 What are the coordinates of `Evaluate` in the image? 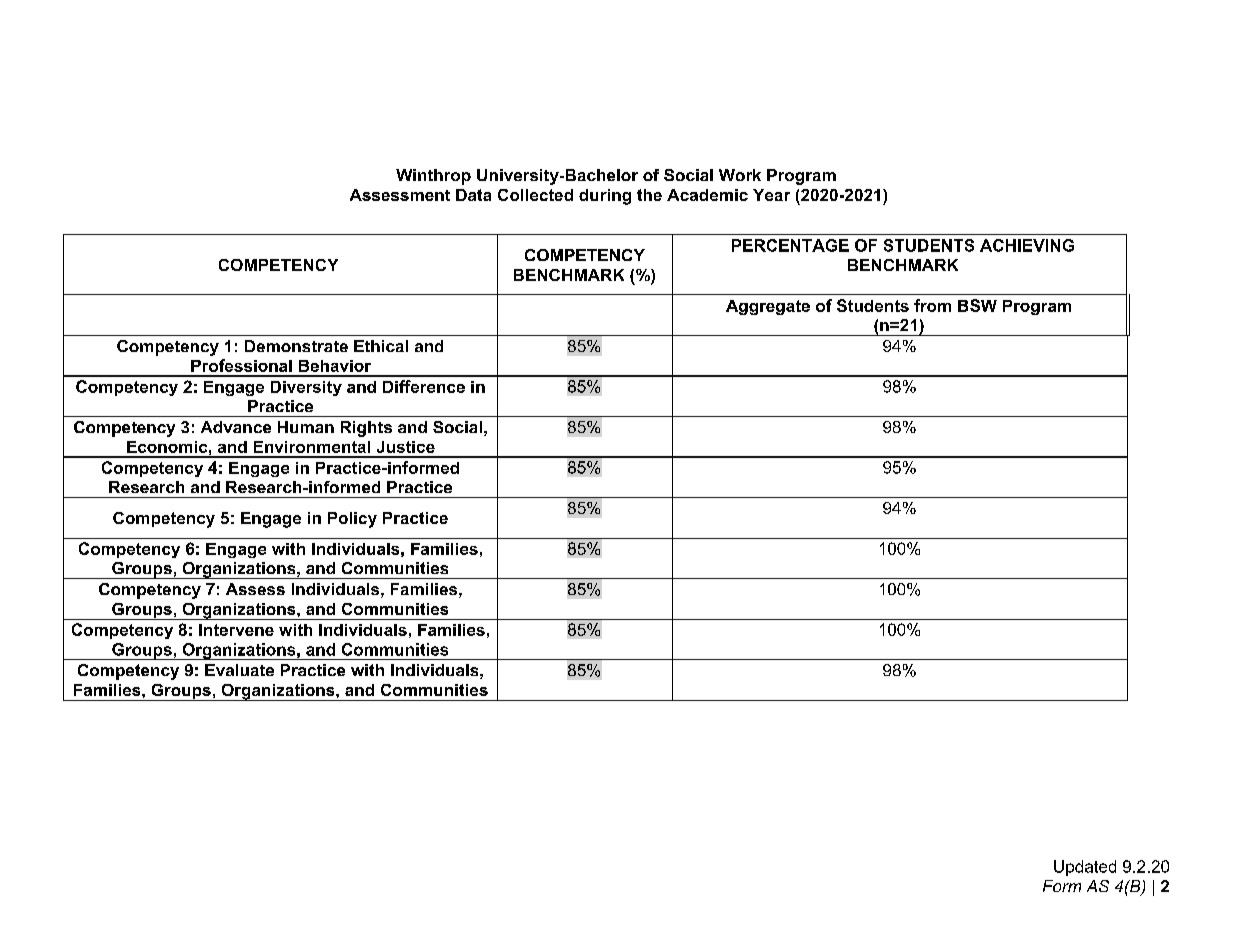 It's located at (239, 670).
